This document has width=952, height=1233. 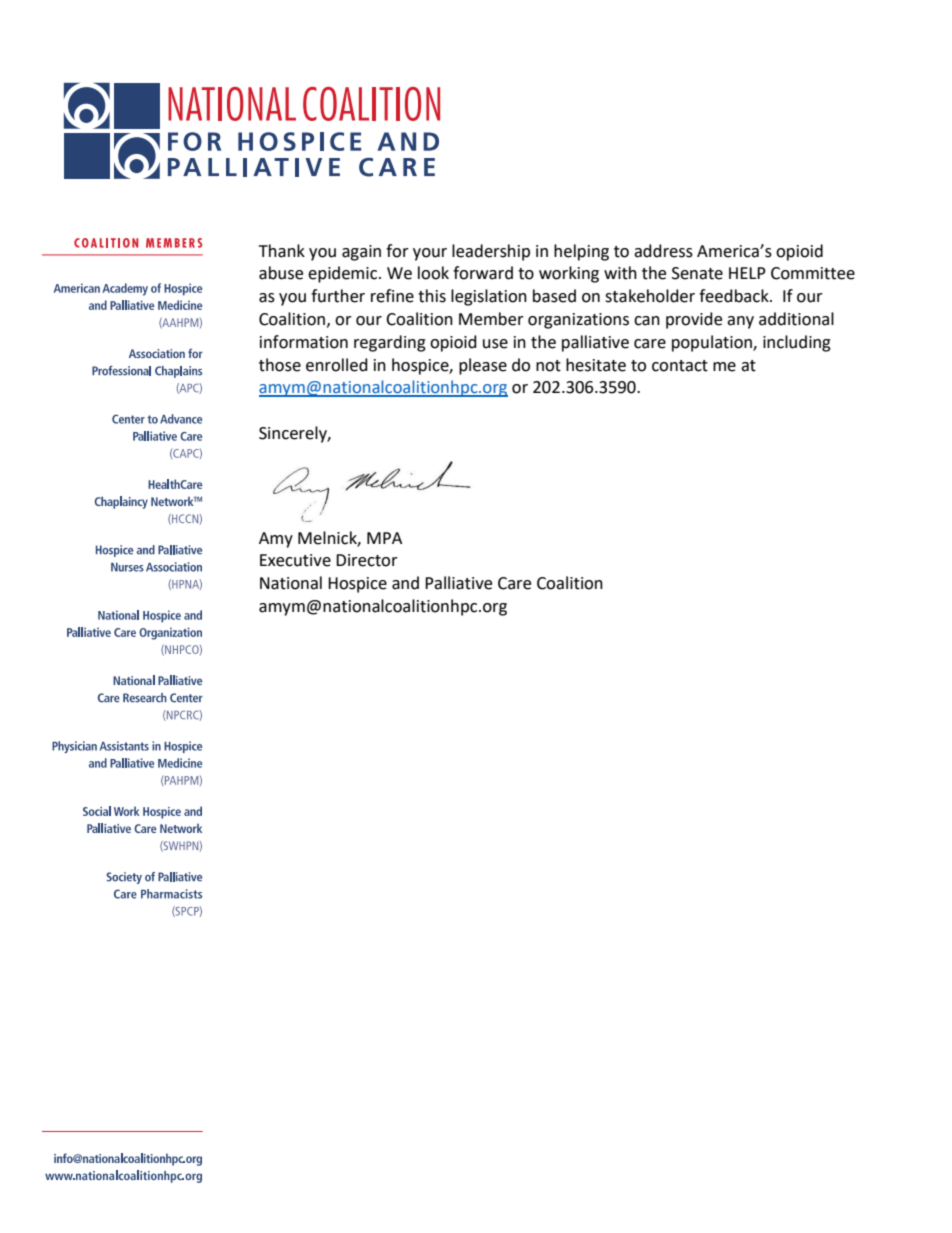 What do you see at coordinates (596, 365) in the document?
I see `hesitate` at bounding box center [596, 365].
